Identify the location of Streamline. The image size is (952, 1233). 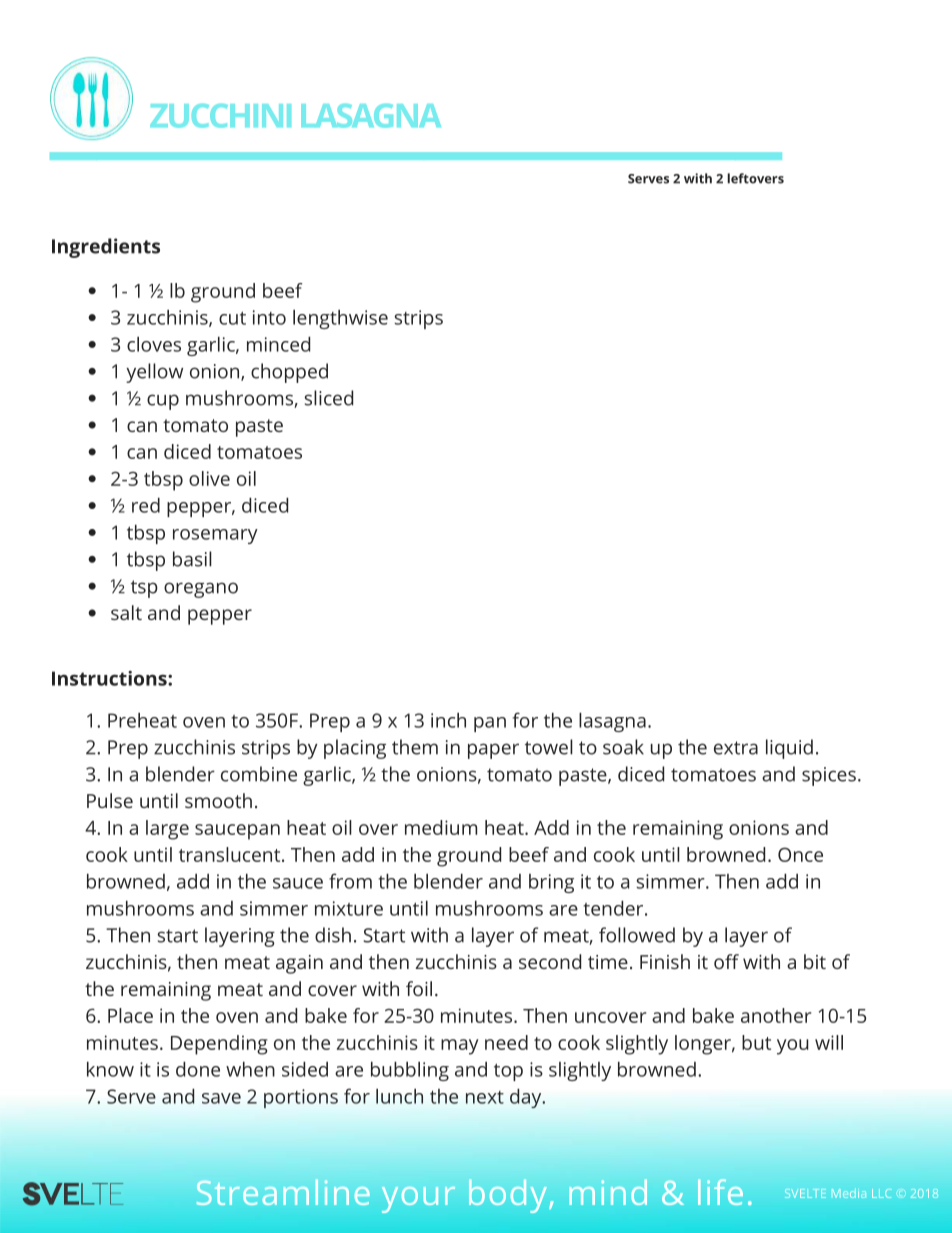
(283, 1192).
